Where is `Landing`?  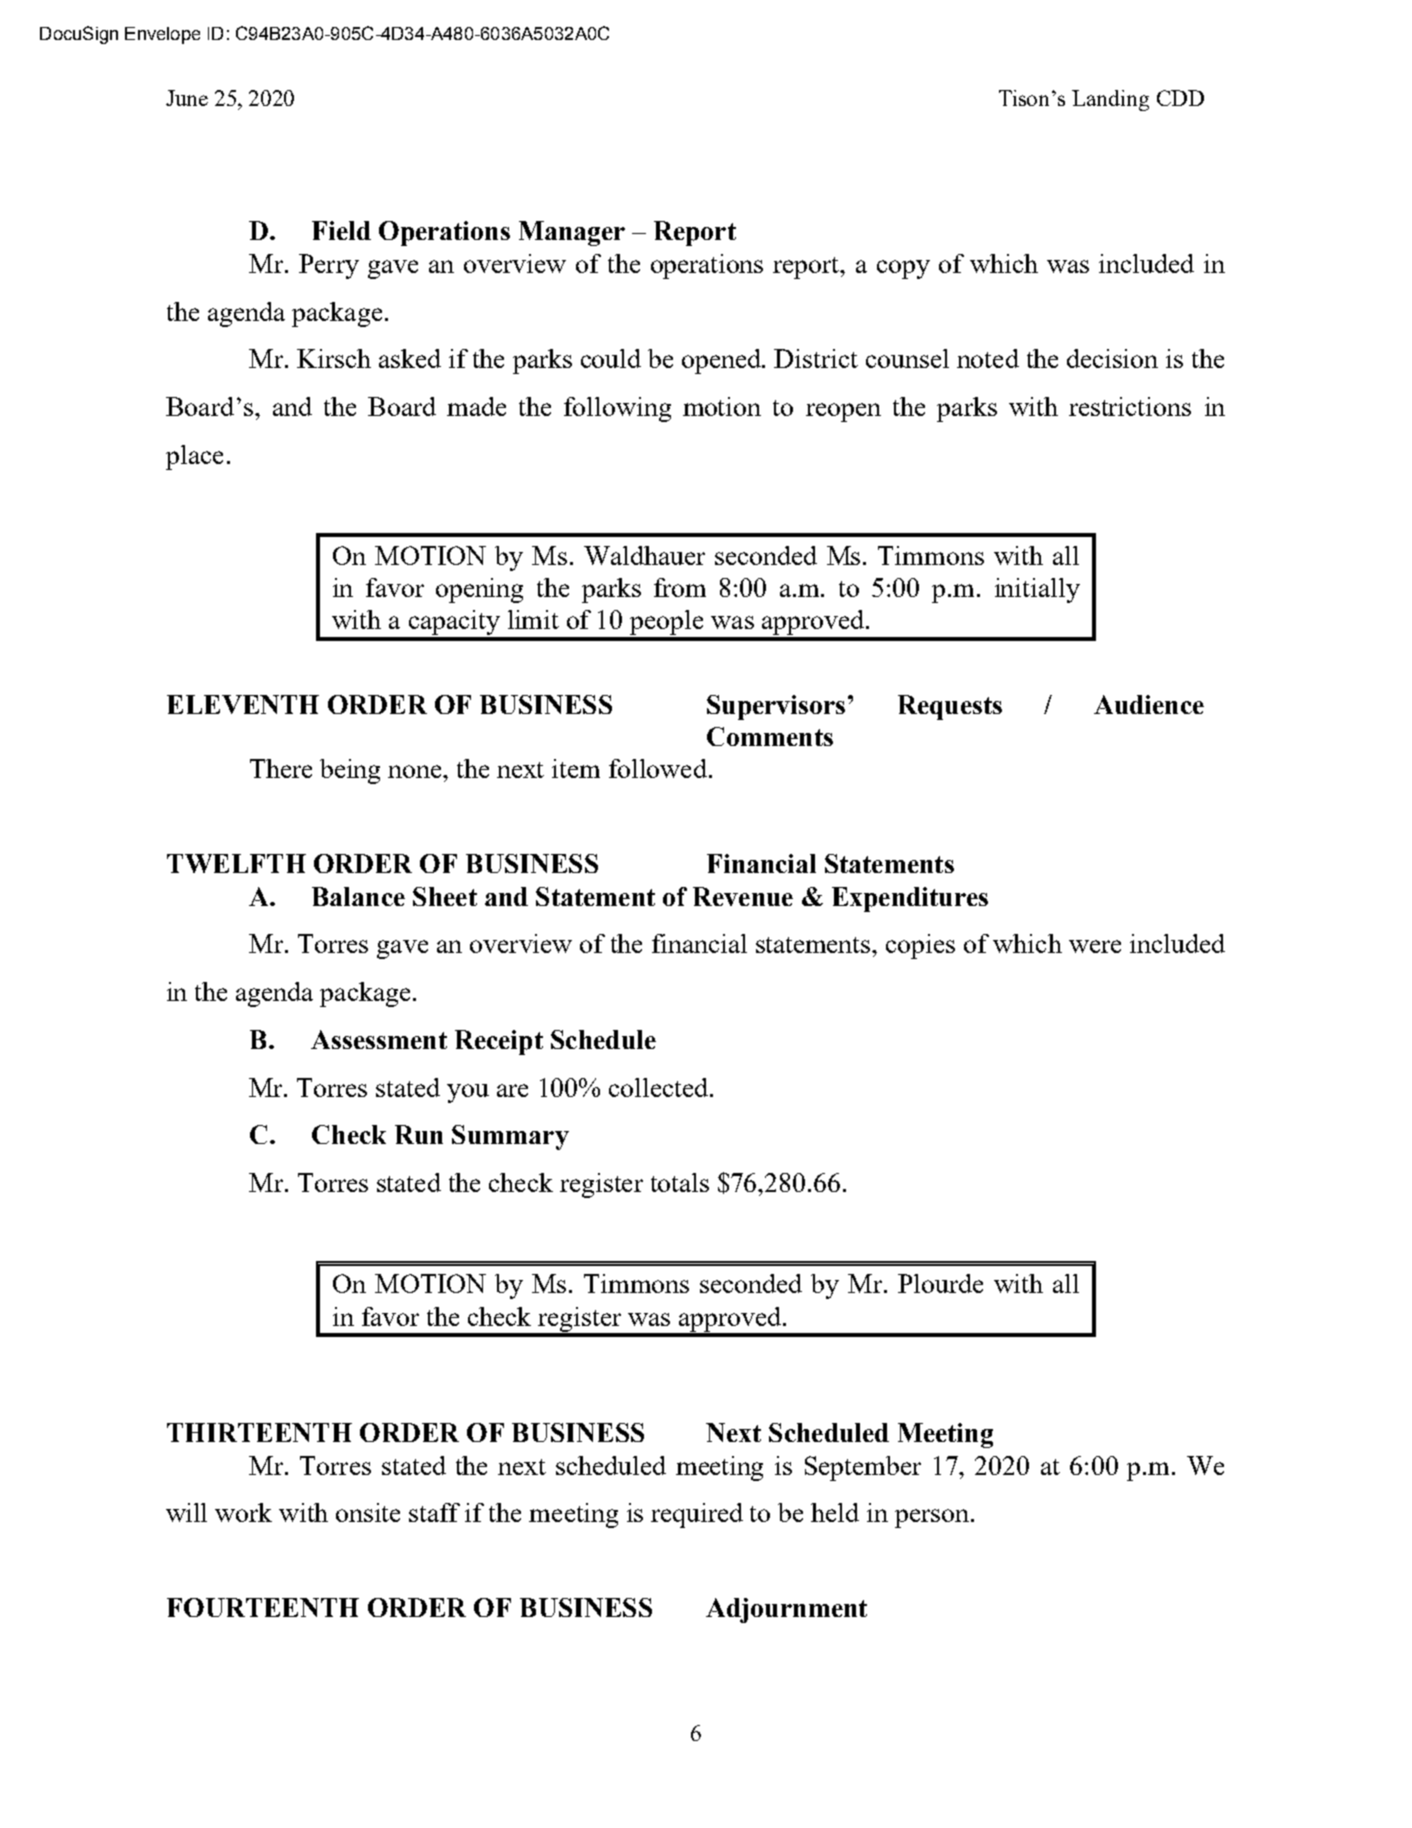
Landing is located at coordinates (1110, 100).
